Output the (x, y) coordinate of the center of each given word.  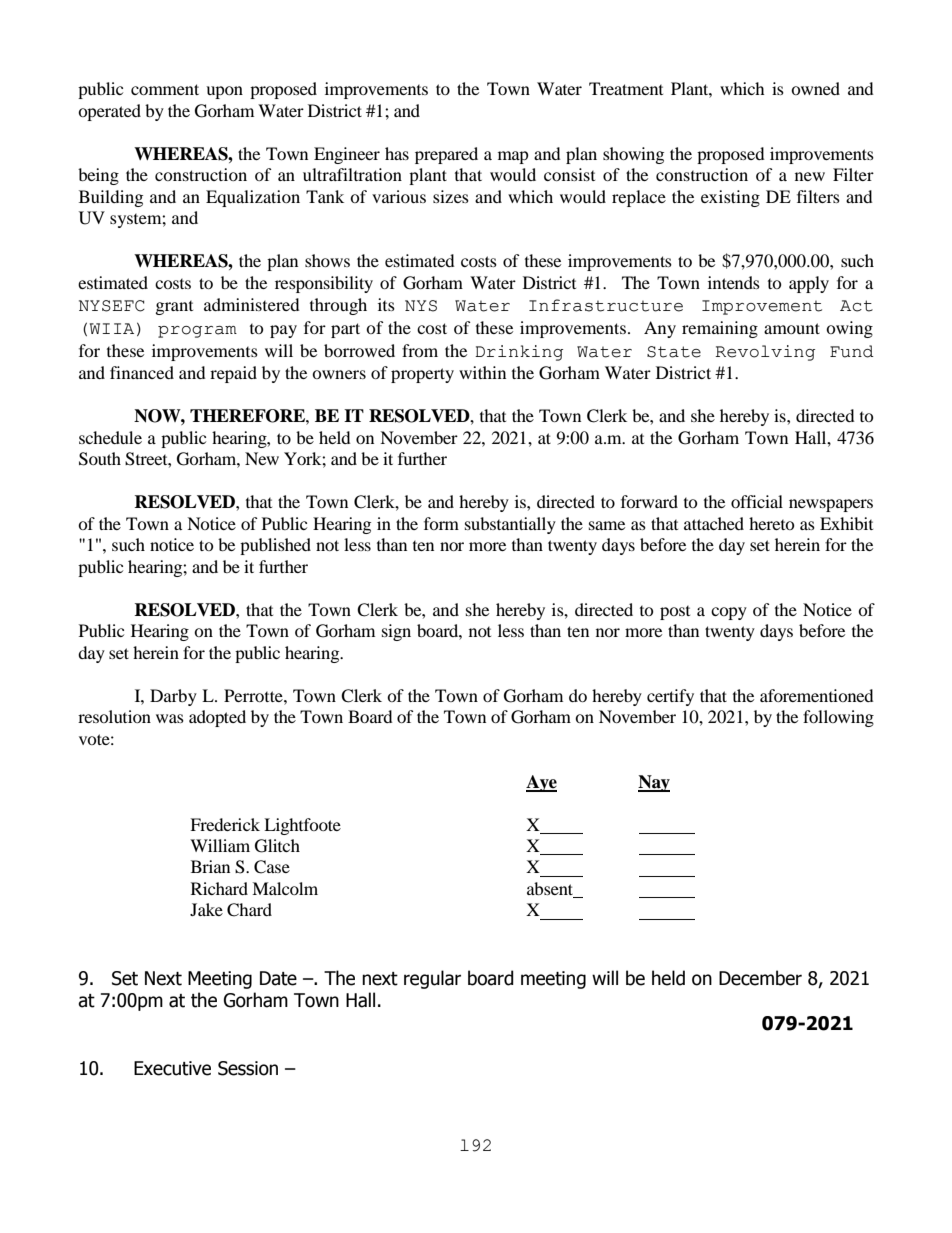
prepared (446, 155)
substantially (510, 525)
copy (729, 613)
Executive (172, 1068)
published (275, 546)
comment (165, 89)
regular (432, 979)
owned (815, 88)
